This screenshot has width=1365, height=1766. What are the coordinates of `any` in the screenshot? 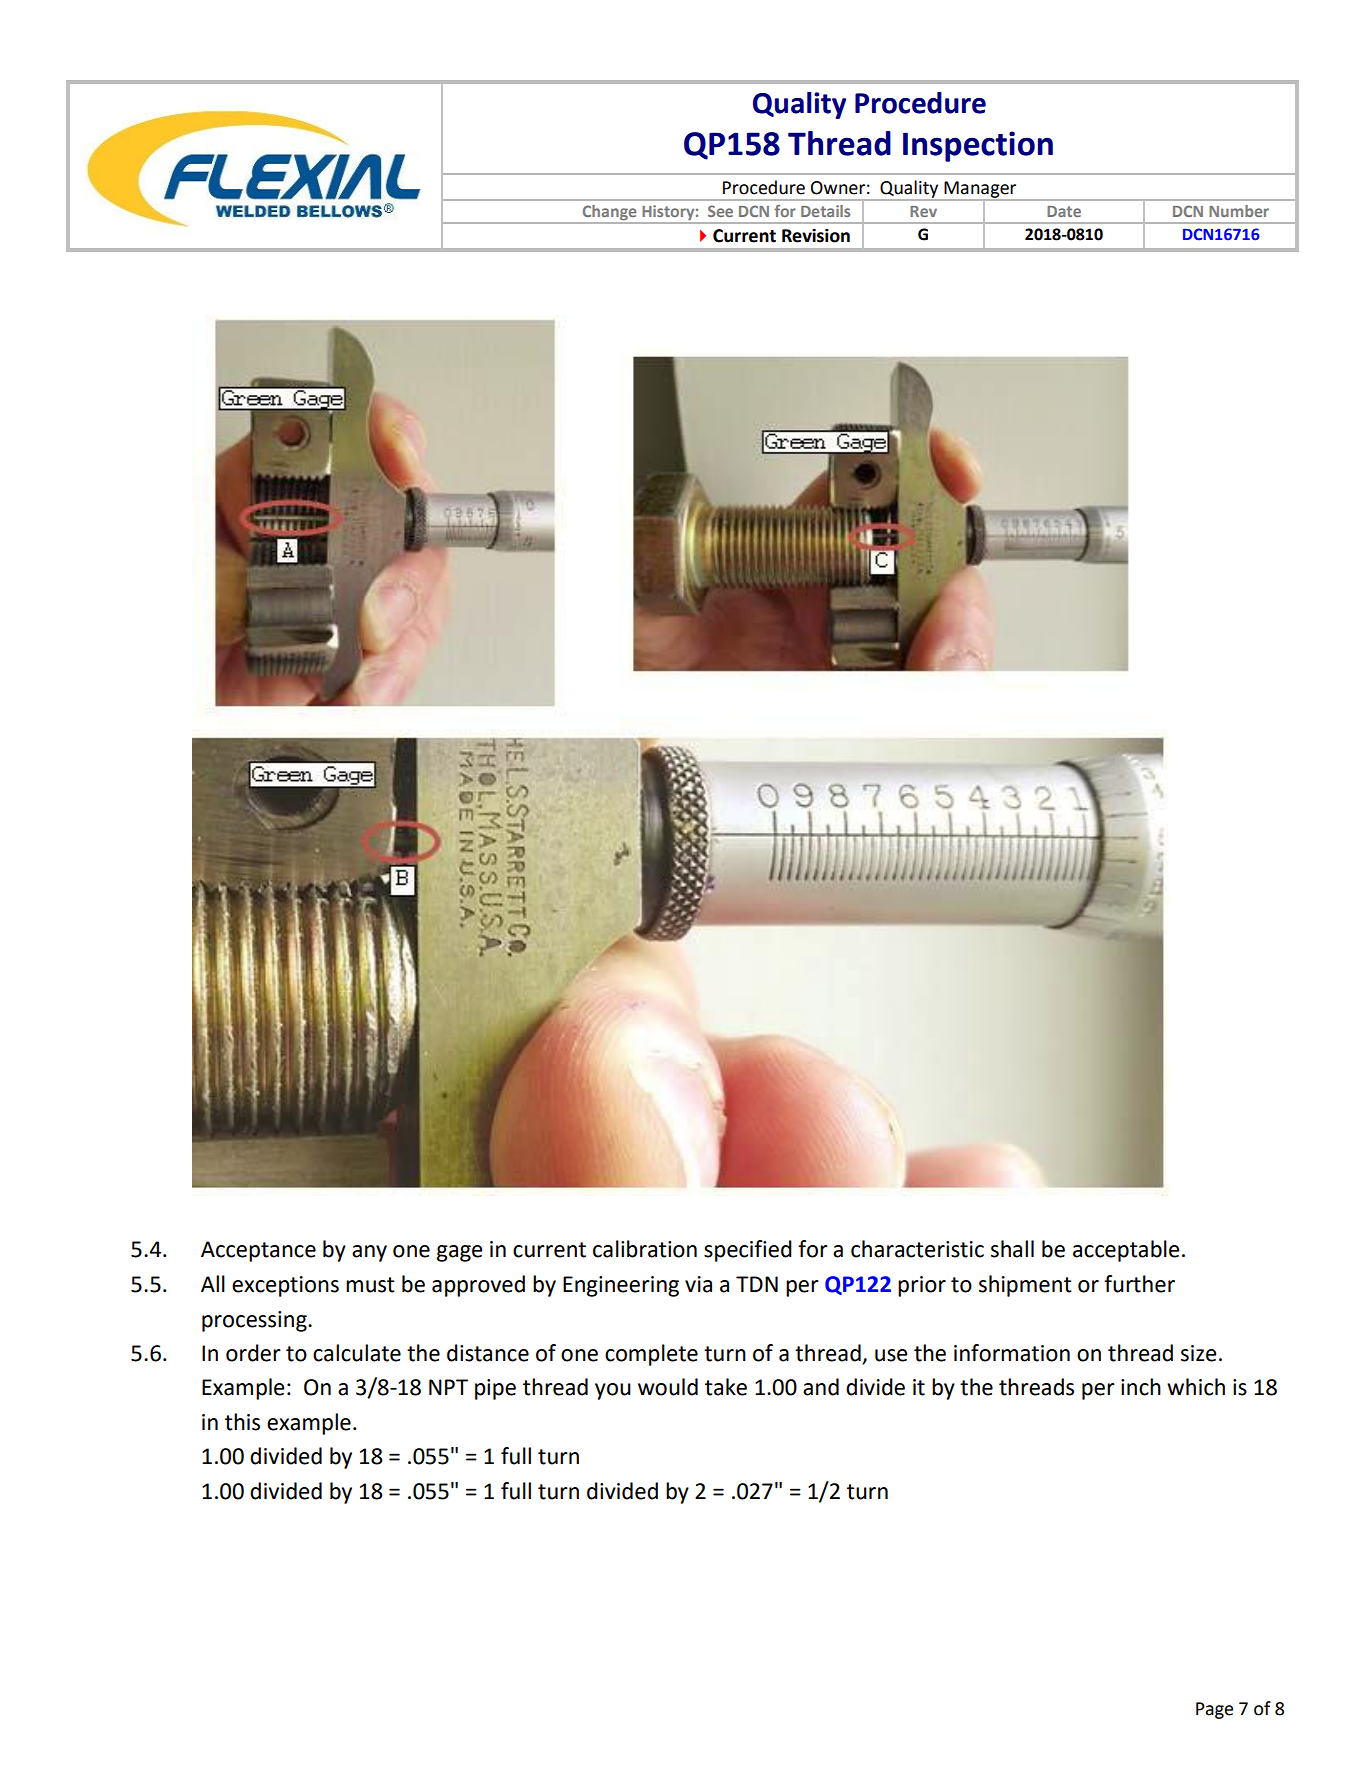 It's located at (369, 1253).
